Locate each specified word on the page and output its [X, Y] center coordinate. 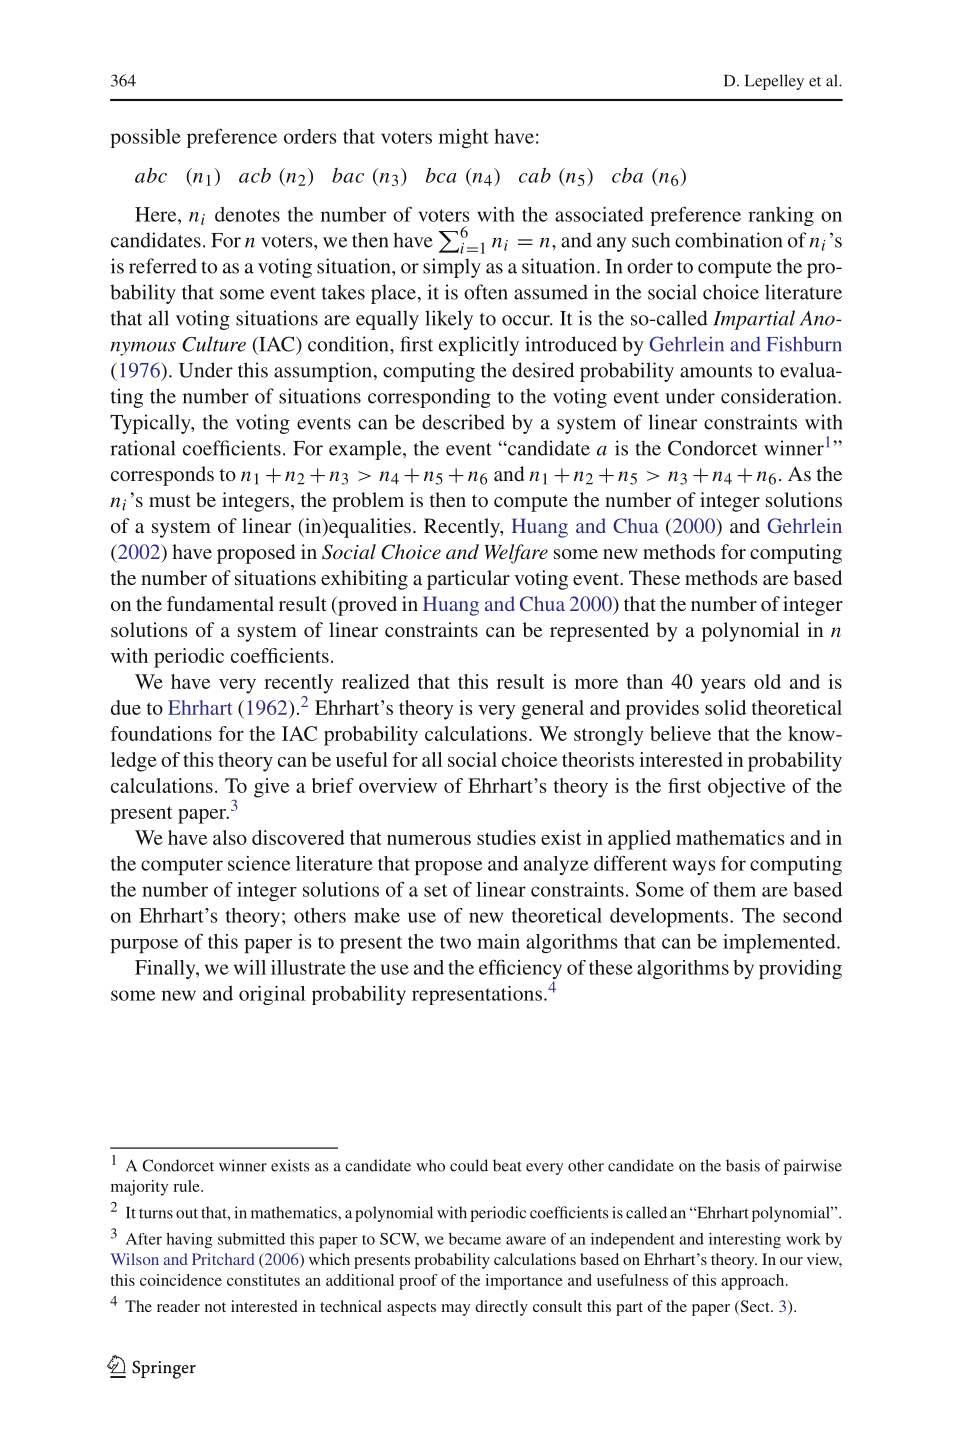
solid [725, 707]
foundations [161, 733]
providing [800, 969]
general [552, 710]
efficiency [520, 970]
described [463, 422]
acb [255, 175]
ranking [781, 216]
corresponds [162, 476]
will [250, 967]
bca [441, 175]
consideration [780, 396]
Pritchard [223, 1259]
